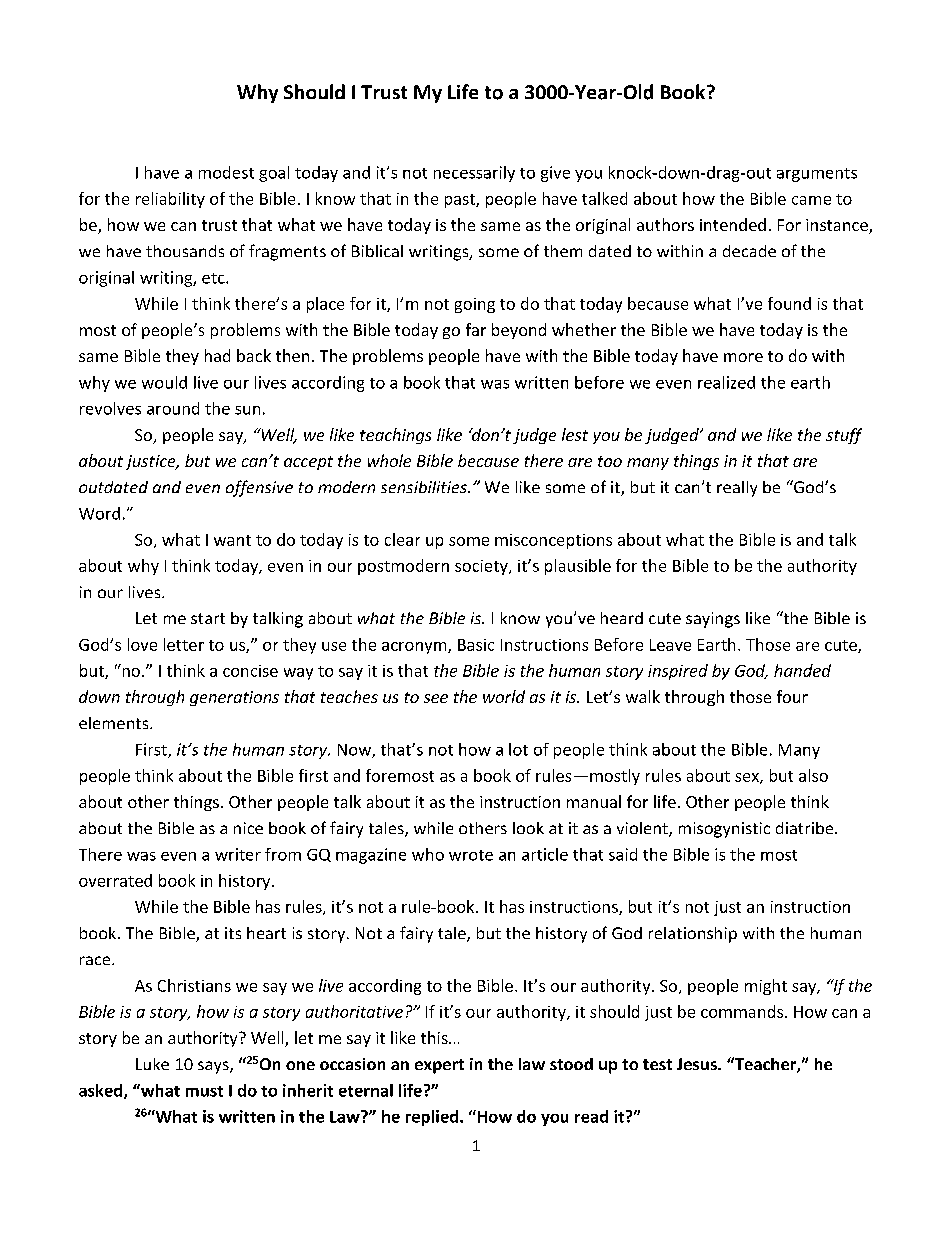  What do you see at coordinates (698, 1064) in the screenshot?
I see `Jesus` at bounding box center [698, 1064].
